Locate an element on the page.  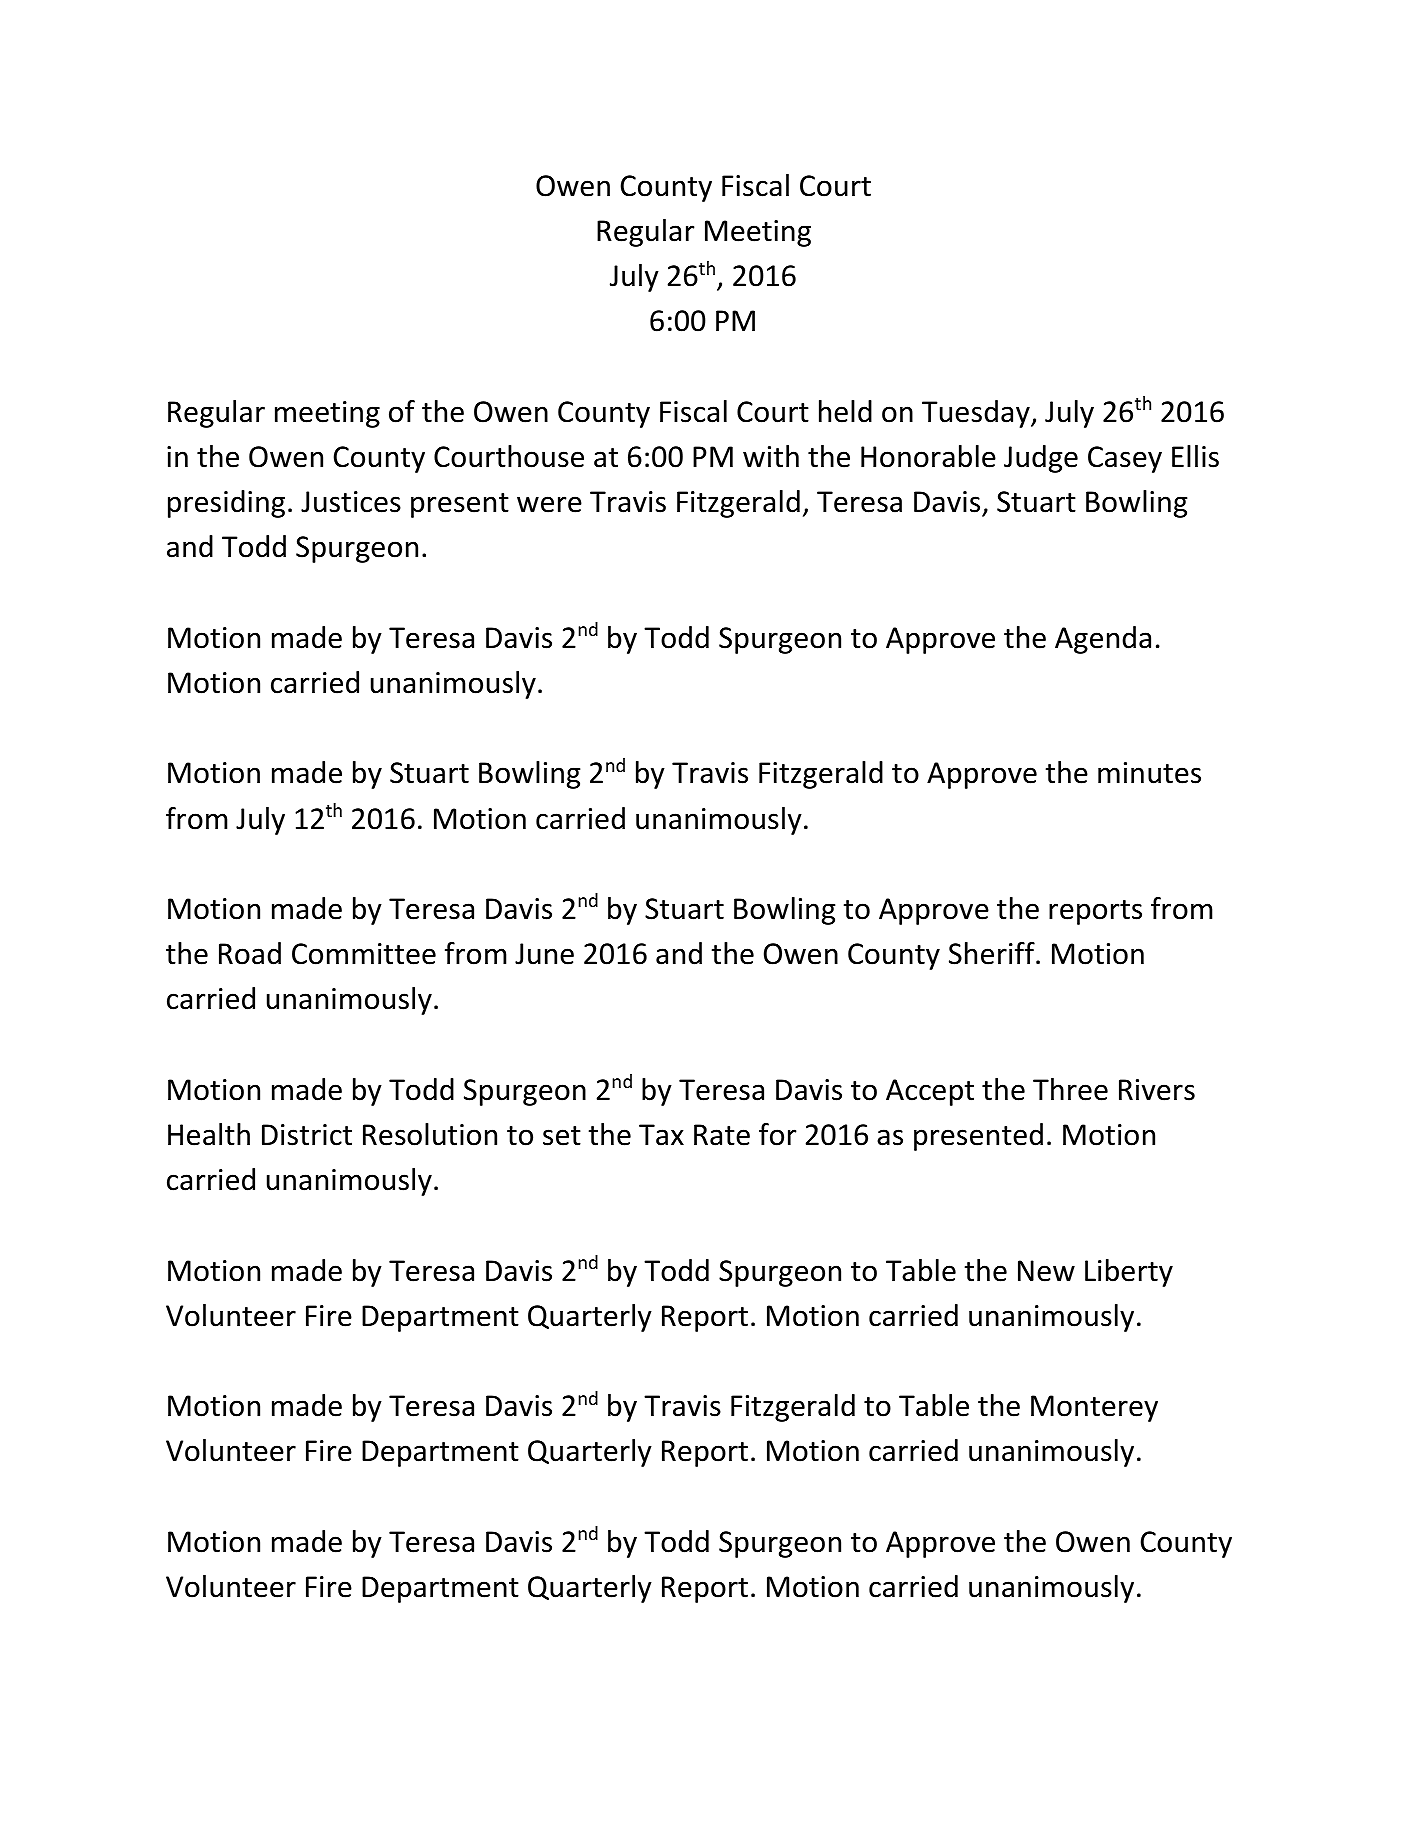
June is located at coordinates (544, 954).
